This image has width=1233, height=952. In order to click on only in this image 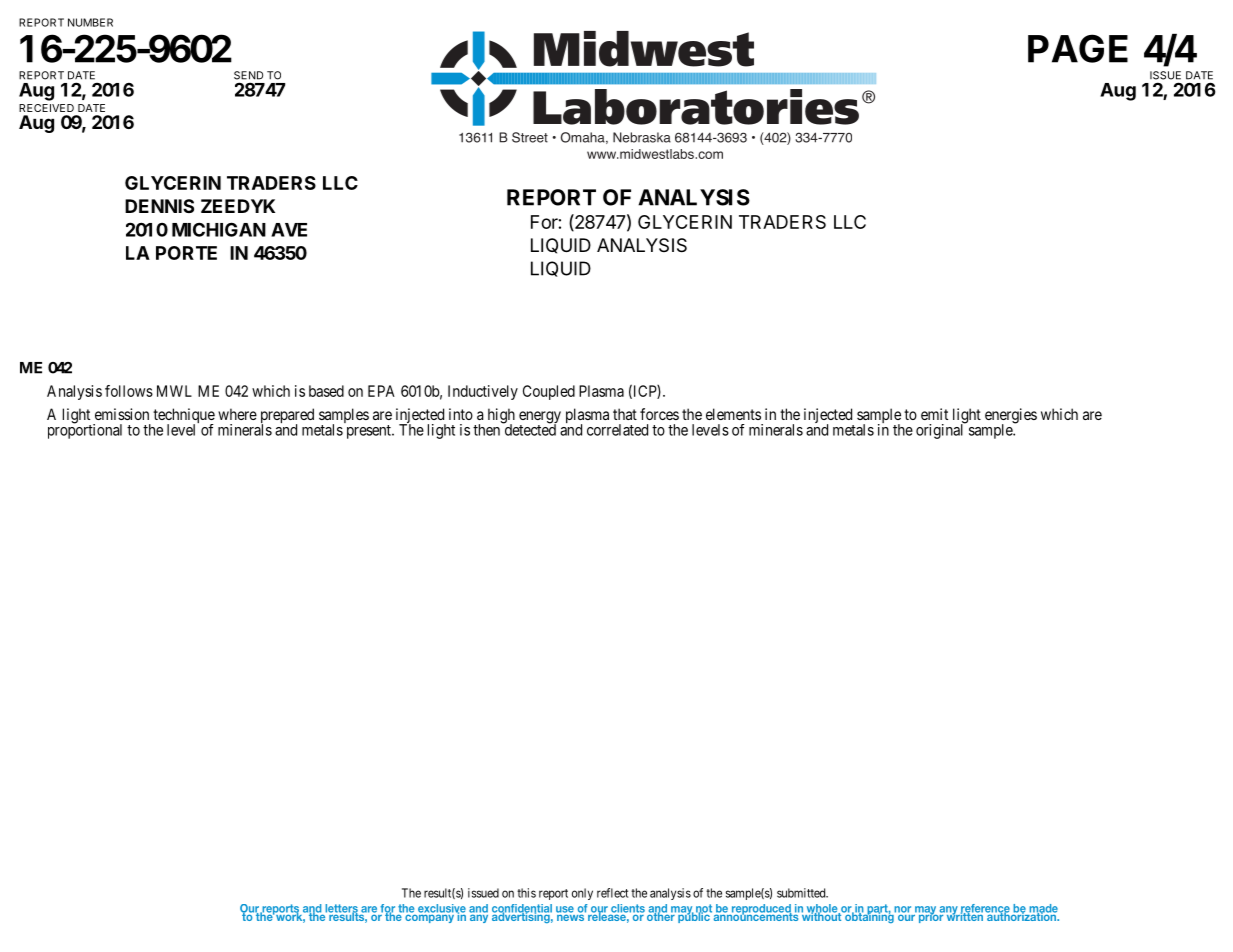, I will do `click(582, 894)`.
